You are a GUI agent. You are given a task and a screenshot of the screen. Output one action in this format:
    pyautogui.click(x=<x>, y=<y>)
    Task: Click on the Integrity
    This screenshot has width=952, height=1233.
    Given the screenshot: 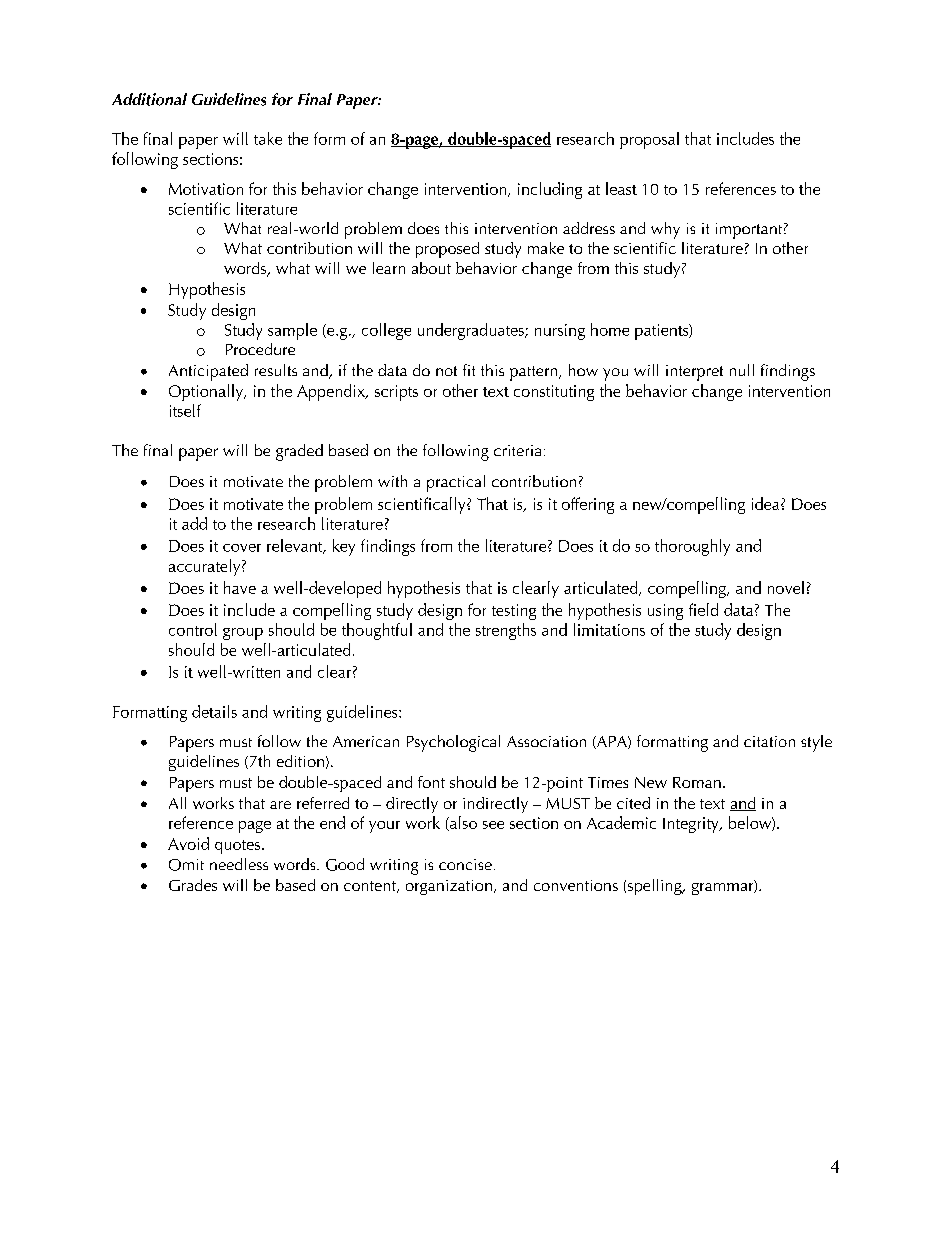 What is the action you would take?
    pyautogui.click(x=692, y=825)
